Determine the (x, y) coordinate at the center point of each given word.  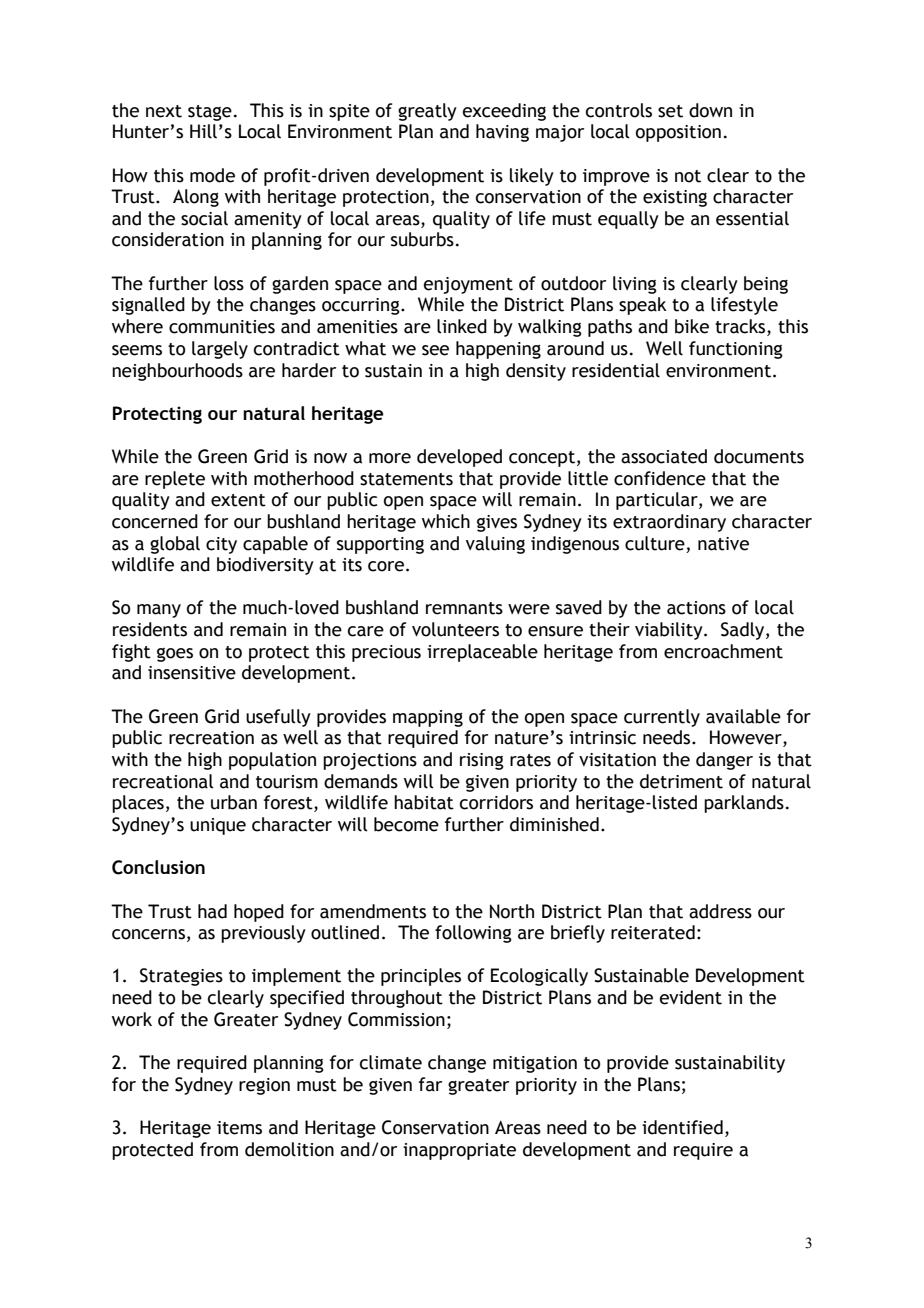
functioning (736, 350)
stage (210, 113)
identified (682, 1127)
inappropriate (459, 1151)
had (212, 911)
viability (670, 631)
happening (498, 350)
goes (175, 655)
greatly (427, 112)
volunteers (455, 629)
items (239, 1128)
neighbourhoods (177, 372)
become (406, 824)
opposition (678, 133)
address (720, 911)
